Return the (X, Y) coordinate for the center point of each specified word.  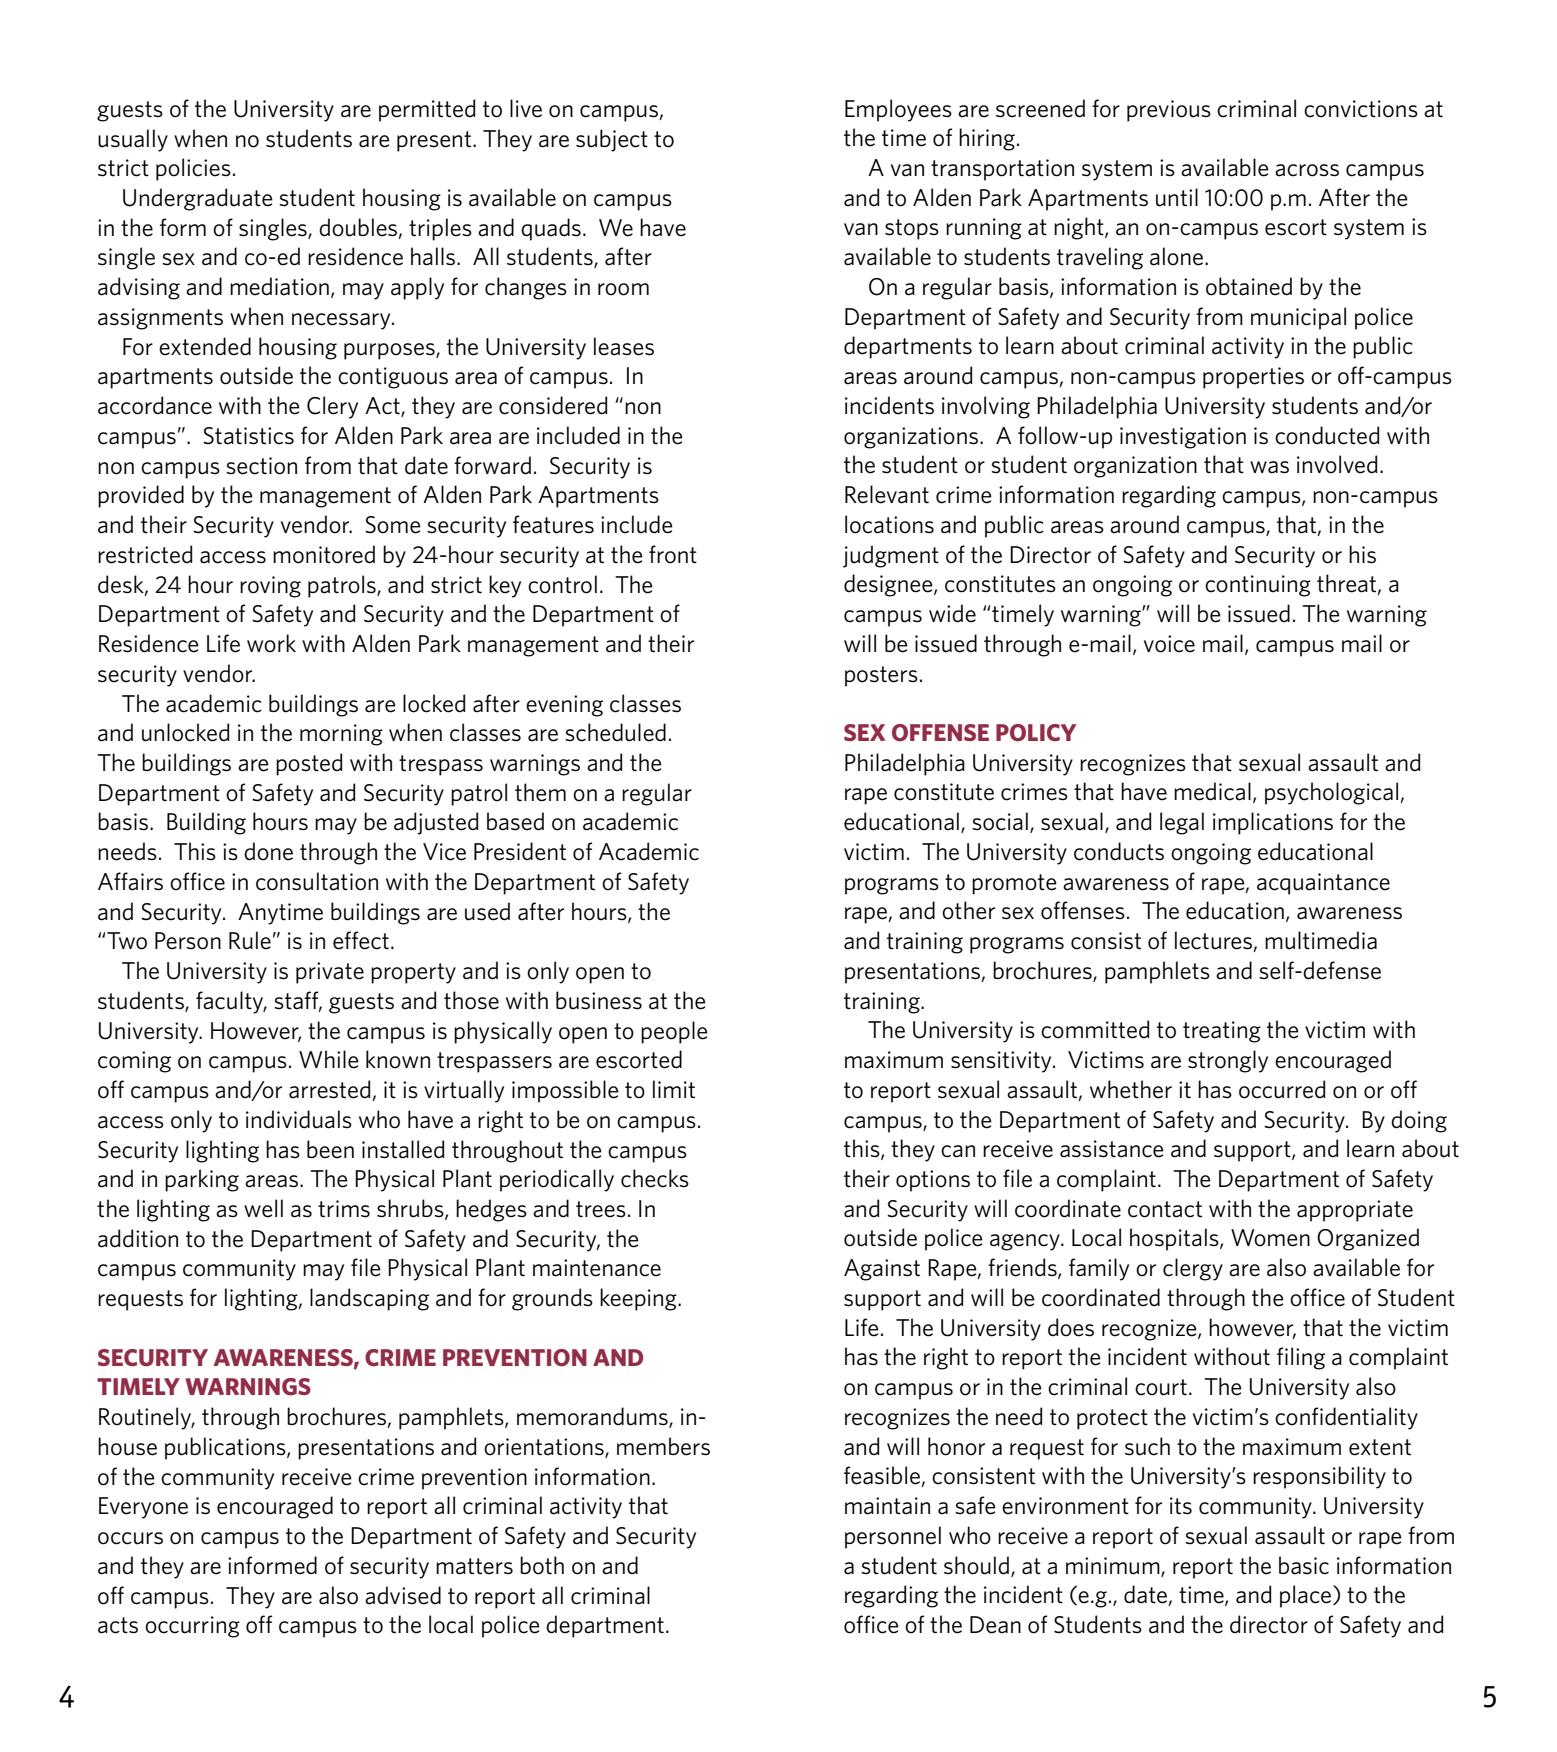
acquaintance (1323, 884)
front (673, 554)
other (968, 910)
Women (1270, 1238)
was (1269, 467)
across (1307, 170)
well (263, 1208)
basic (1304, 1565)
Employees (898, 110)
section (261, 466)
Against (882, 1270)
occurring (192, 1627)
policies (193, 169)
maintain (887, 1506)
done (268, 851)
